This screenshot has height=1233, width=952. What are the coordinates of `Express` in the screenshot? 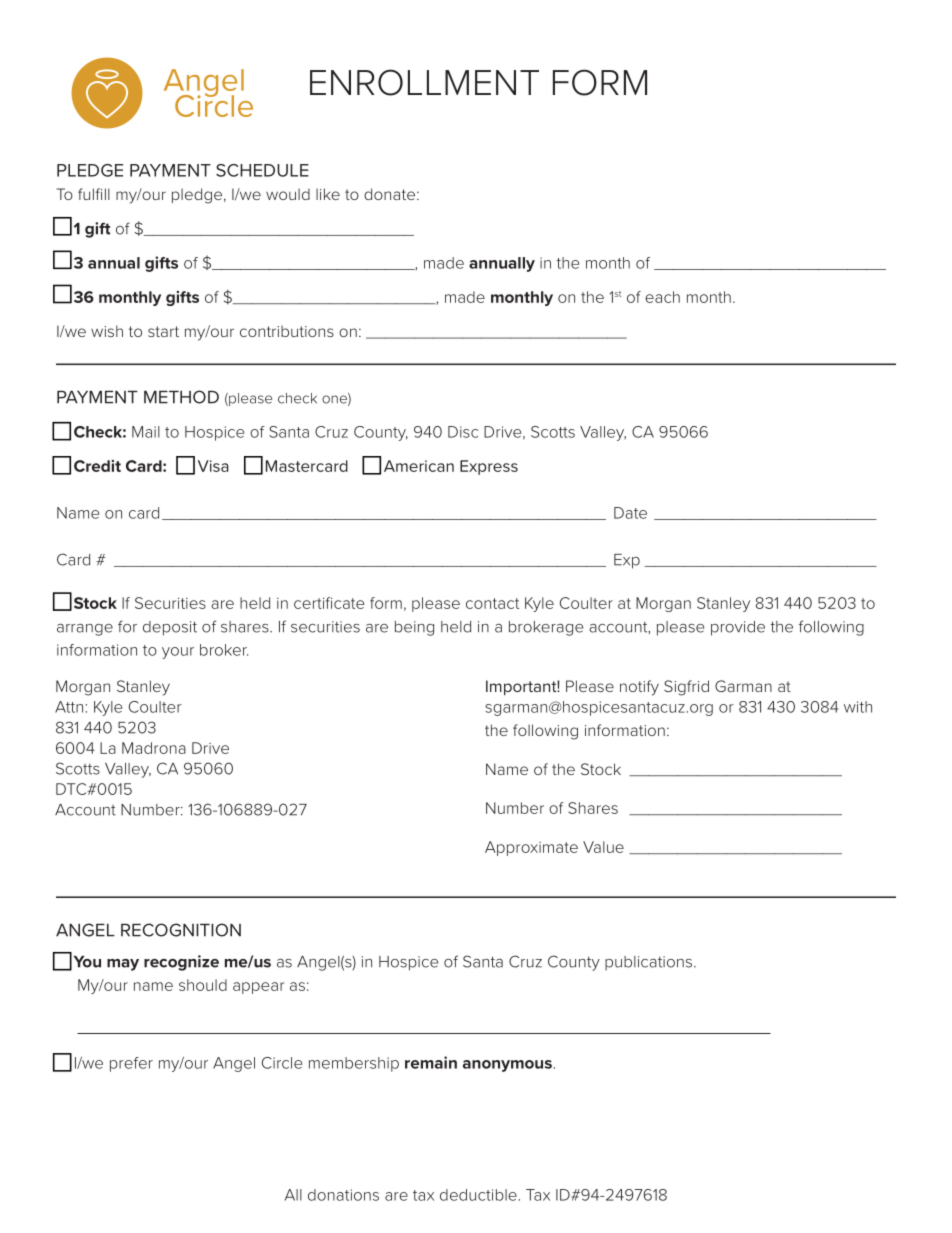 It's located at (489, 467).
